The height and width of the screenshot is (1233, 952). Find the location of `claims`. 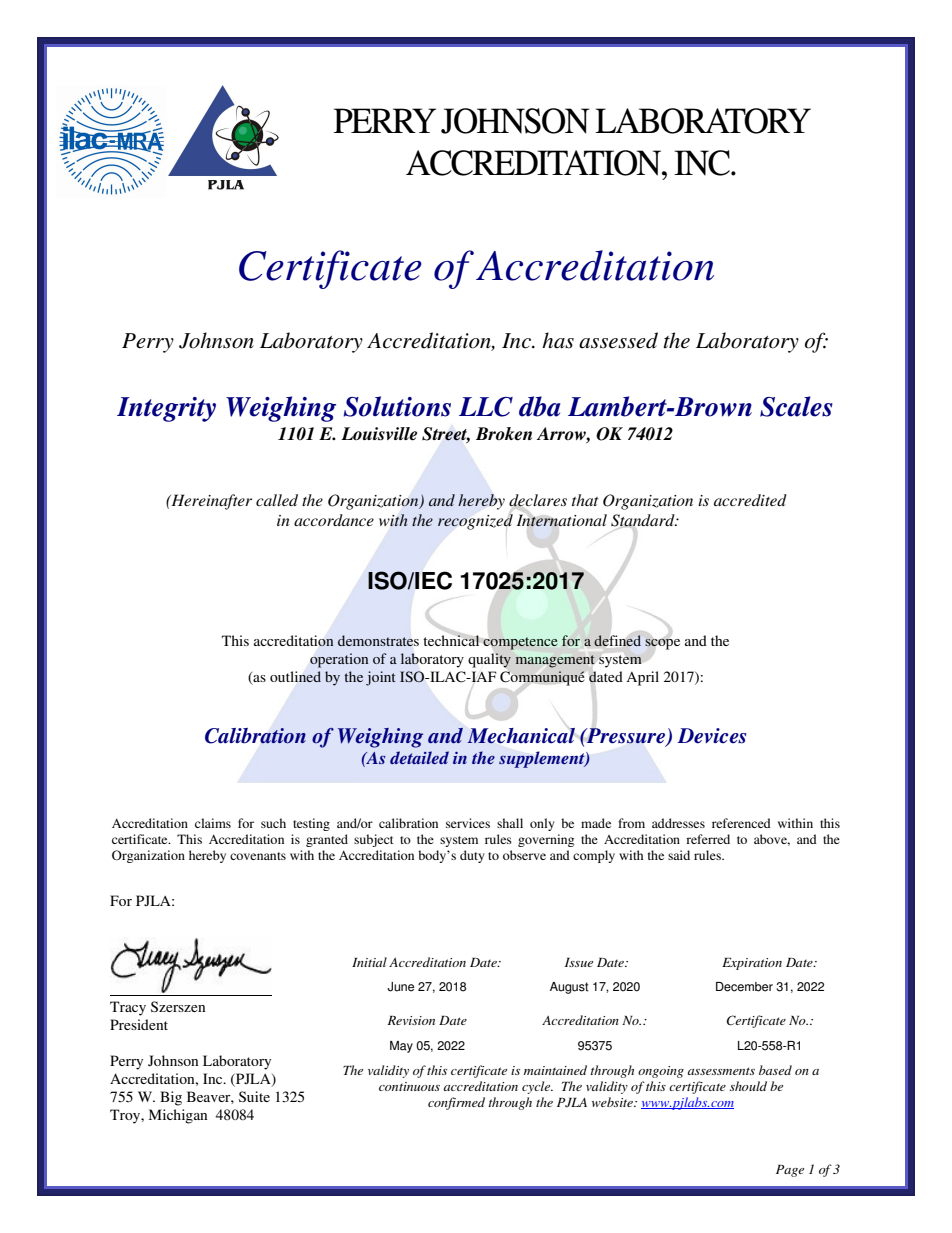

claims is located at coordinates (213, 823).
